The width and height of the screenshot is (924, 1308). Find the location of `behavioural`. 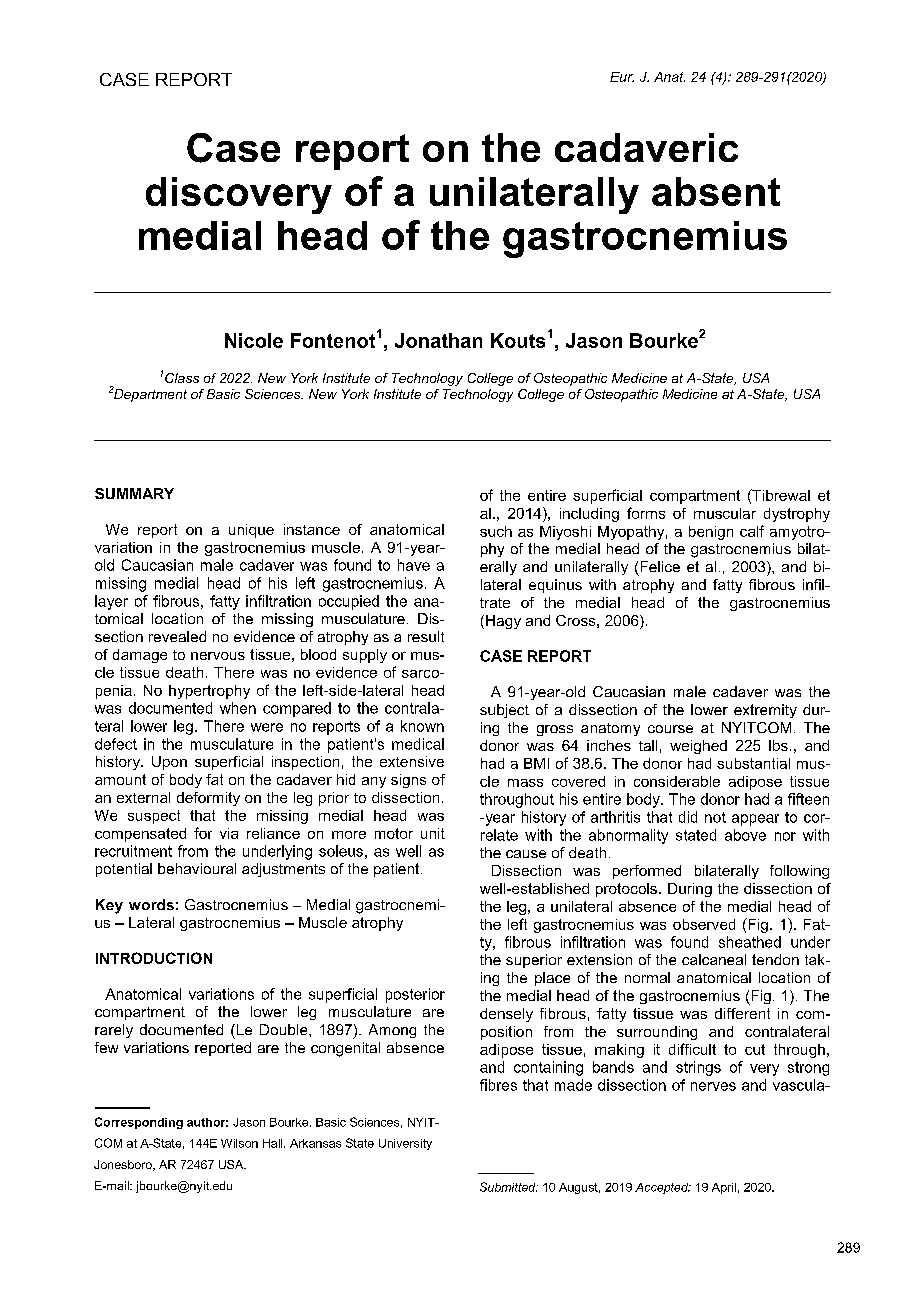

behavioural is located at coordinates (197, 868).
